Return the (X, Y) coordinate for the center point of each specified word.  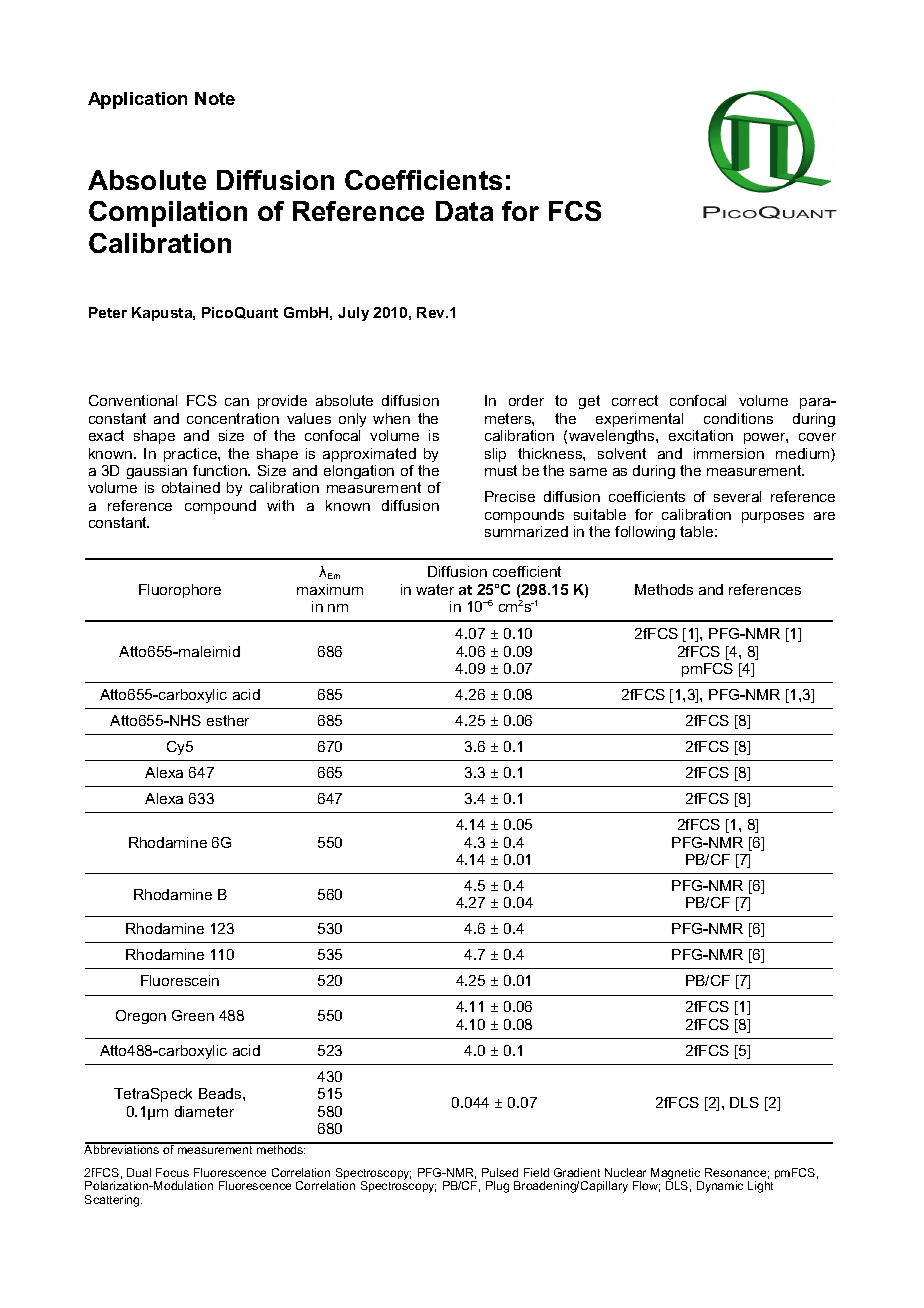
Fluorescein (180, 980)
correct (635, 400)
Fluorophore (180, 591)
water (435, 589)
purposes (773, 517)
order (526, 400)
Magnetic (676, 1175)
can (237, 402)
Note (215, 98)
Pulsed (500, 1172)
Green (193, 1015)
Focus (172, 1172)
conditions (738, 418)
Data (464, 211)
